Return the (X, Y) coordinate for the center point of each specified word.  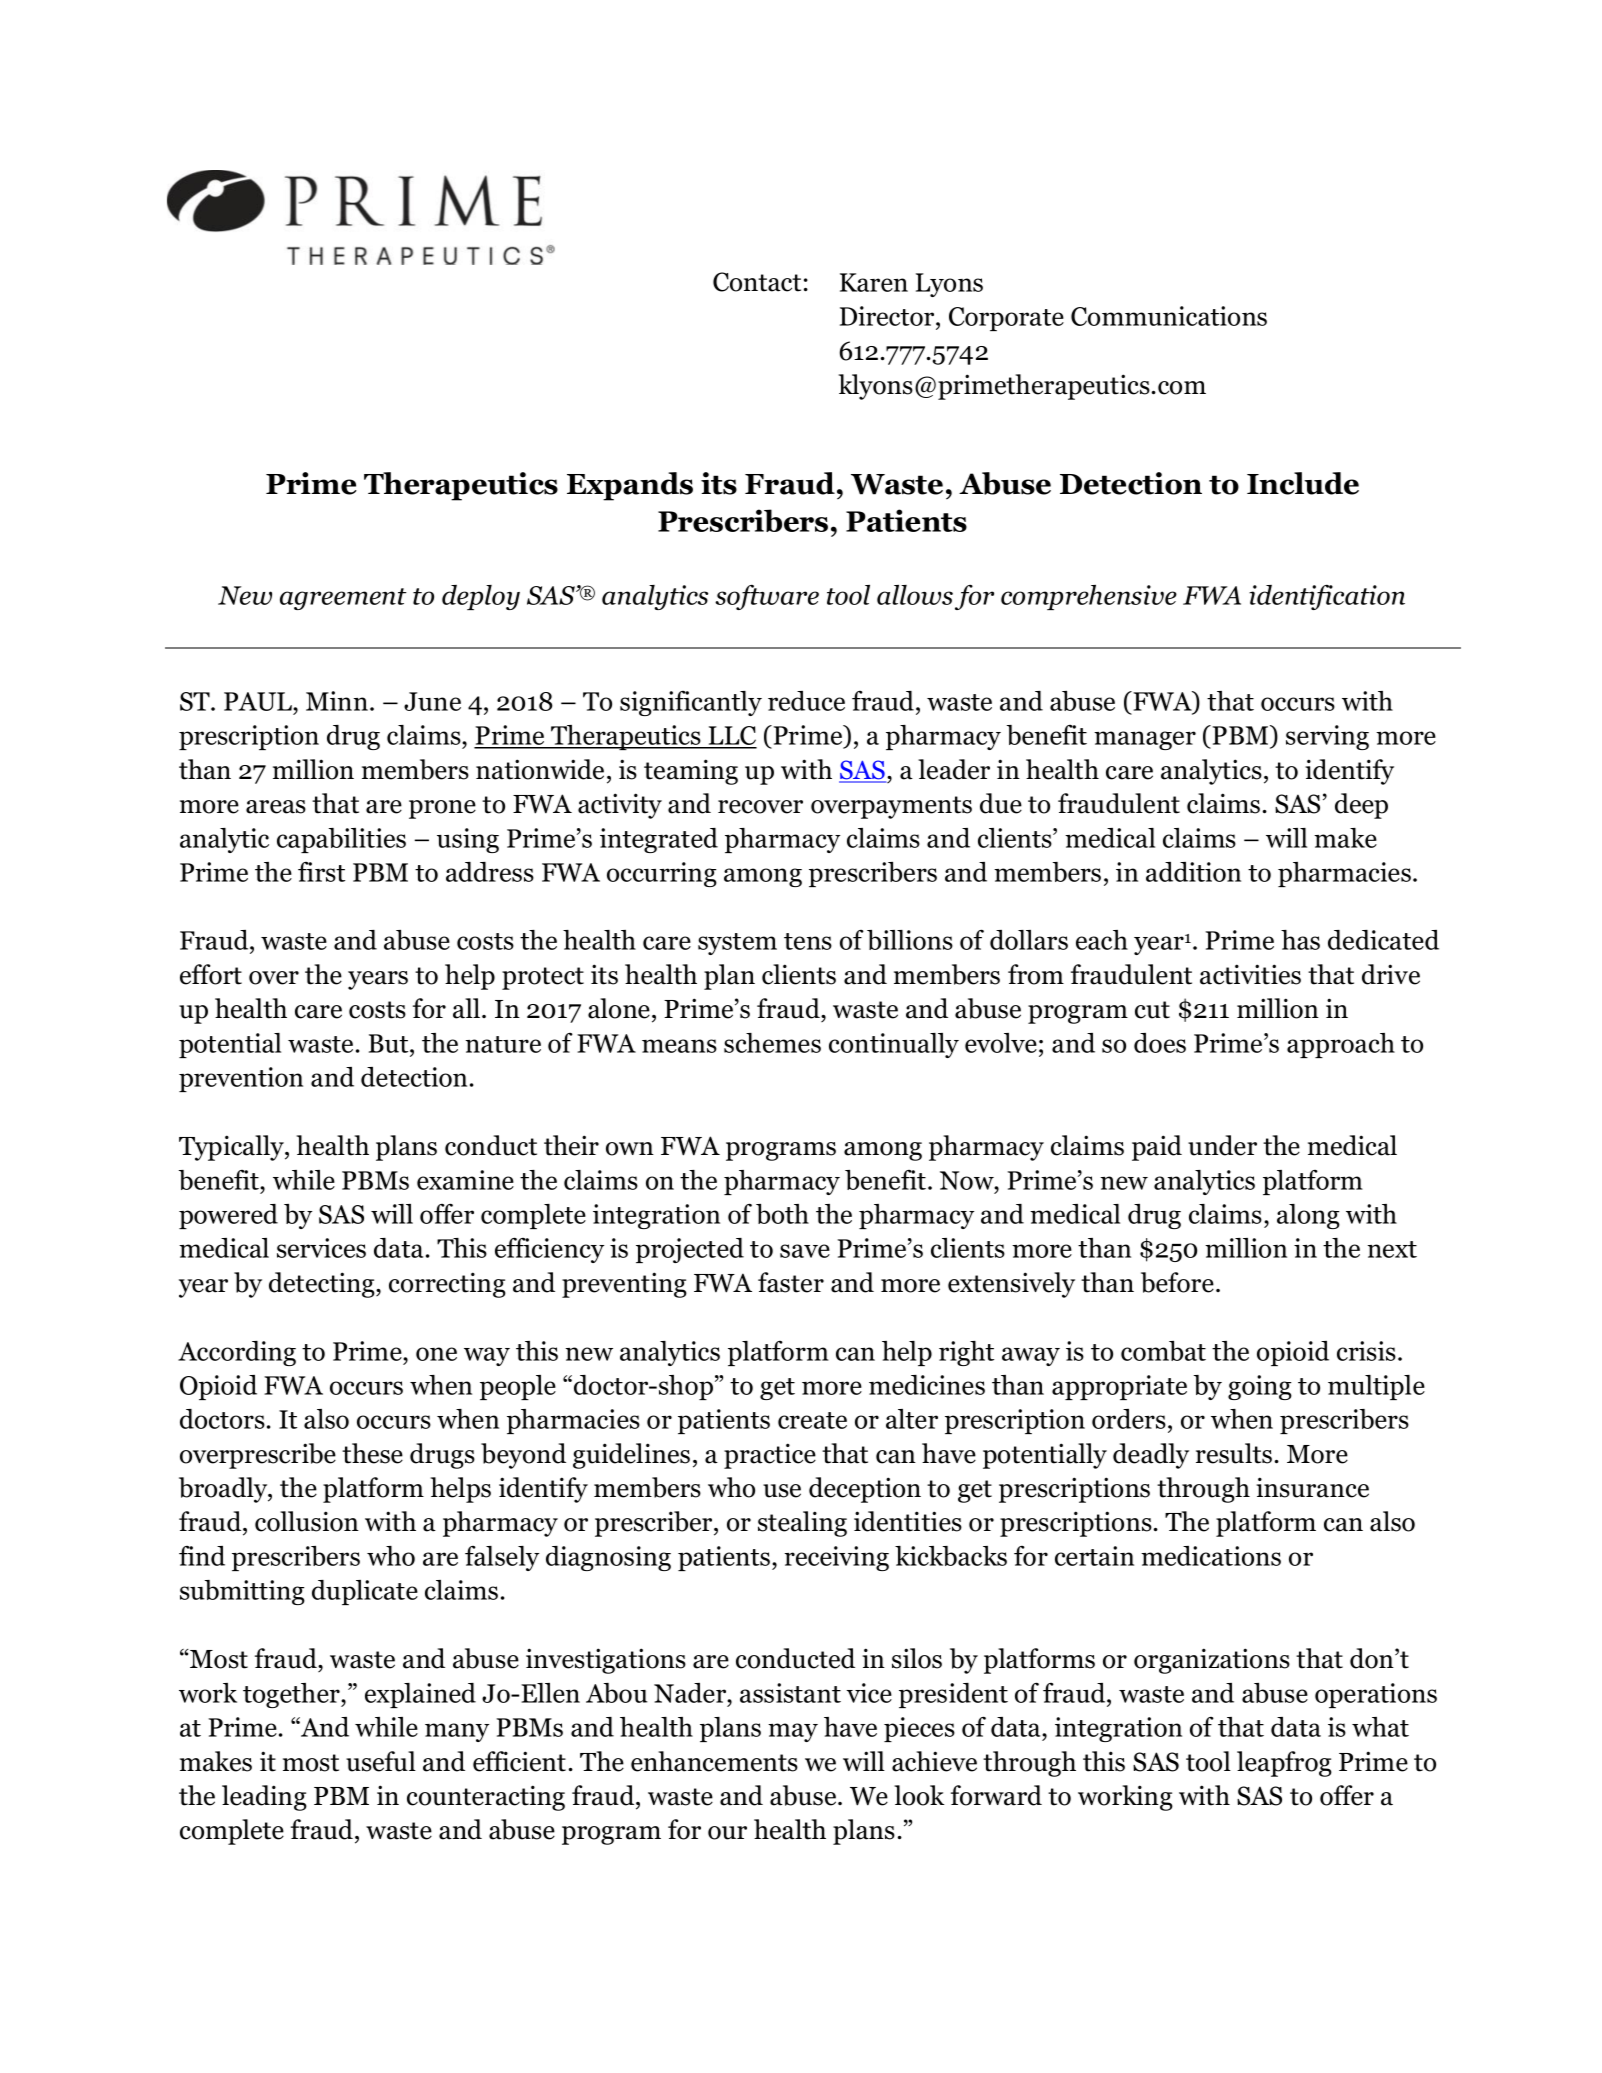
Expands (630, 486)
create (812, 1420)
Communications (1169, 316)
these (372, 1453)
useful (381, 1761)
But (390, 1043)
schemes (772, 1043)
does (1160, 1043)
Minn (337, 701)
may (793, 1732)
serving (1327, 737)
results (1234, 1453)
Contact (757, 282)
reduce (806, 701)
